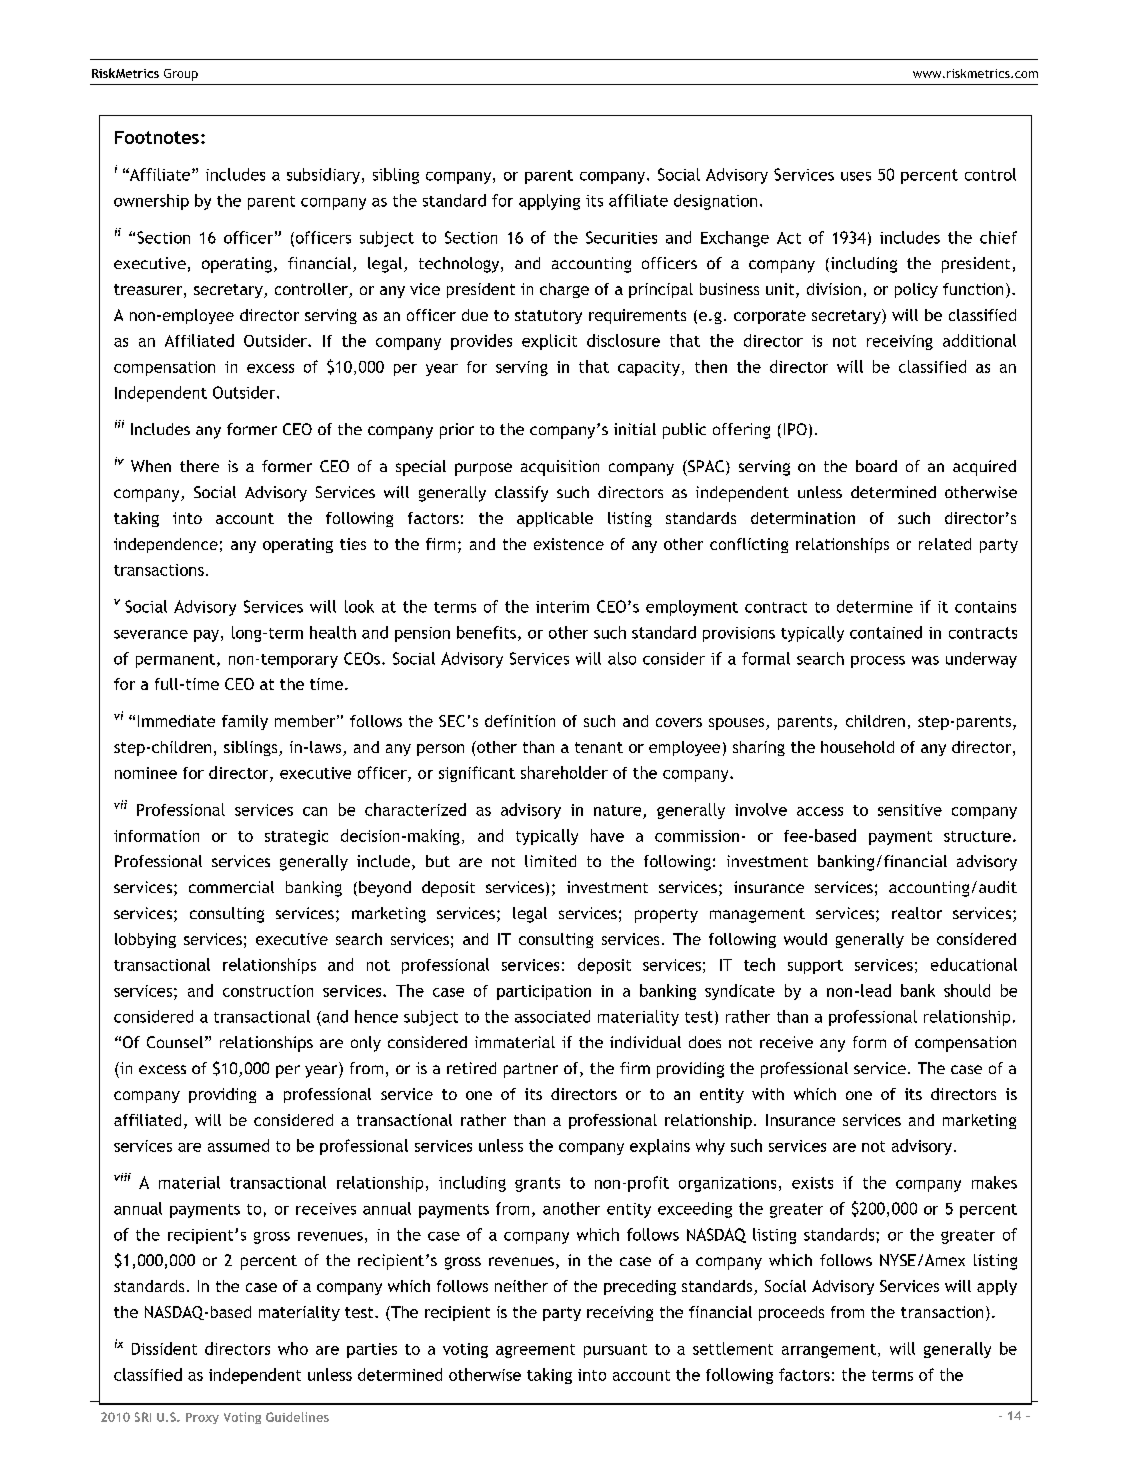  I want to click on should, so click(967, 990).
